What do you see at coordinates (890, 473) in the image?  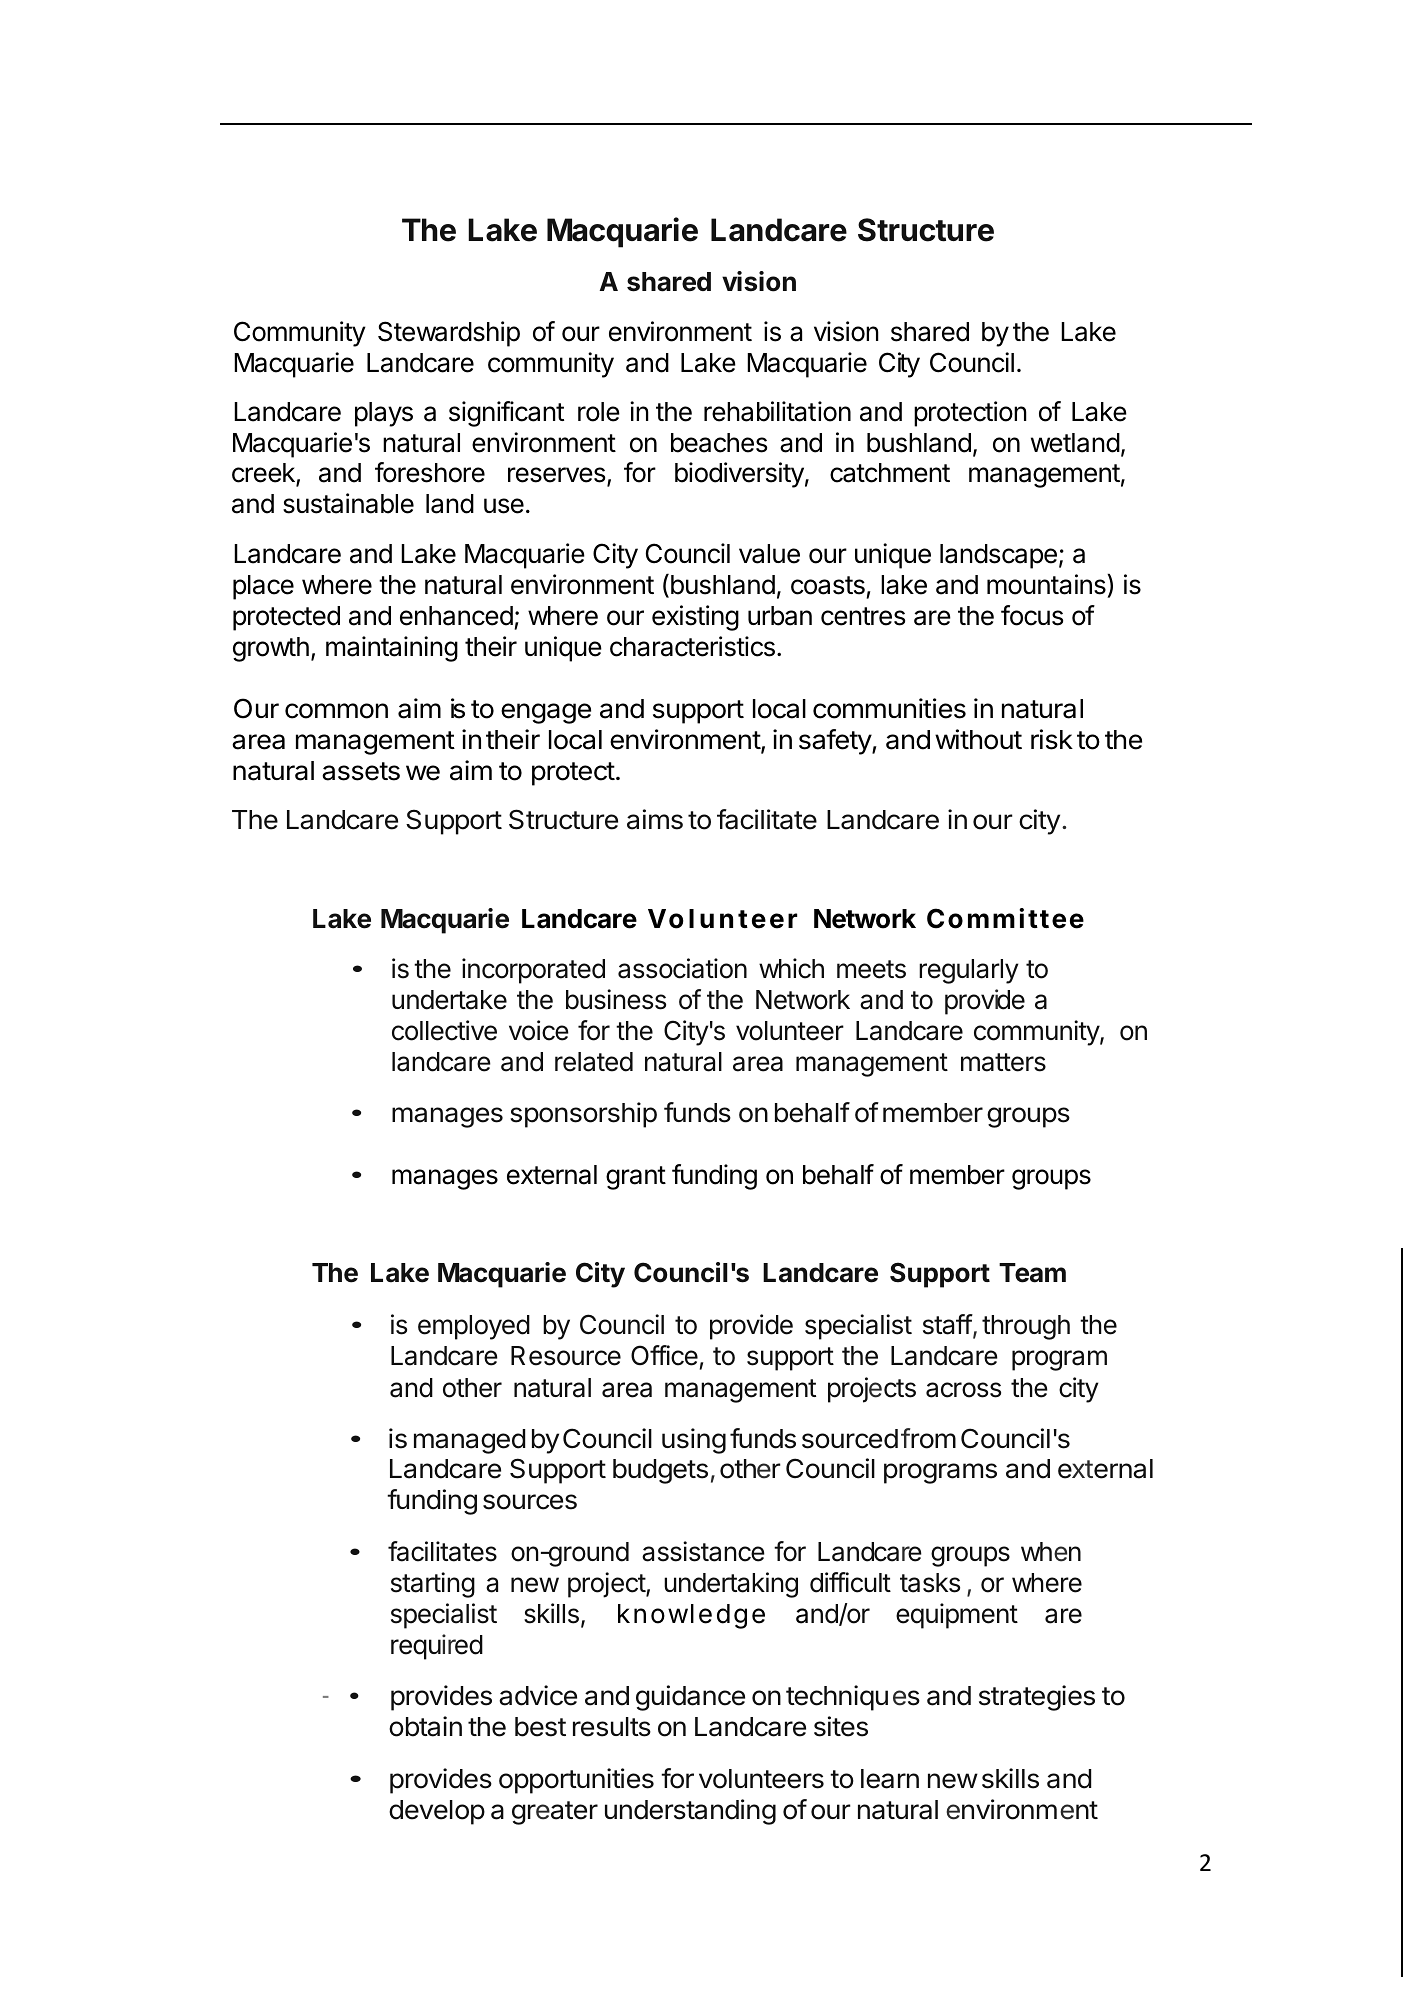 I see `catchment` at bounding box center [890, 473].
